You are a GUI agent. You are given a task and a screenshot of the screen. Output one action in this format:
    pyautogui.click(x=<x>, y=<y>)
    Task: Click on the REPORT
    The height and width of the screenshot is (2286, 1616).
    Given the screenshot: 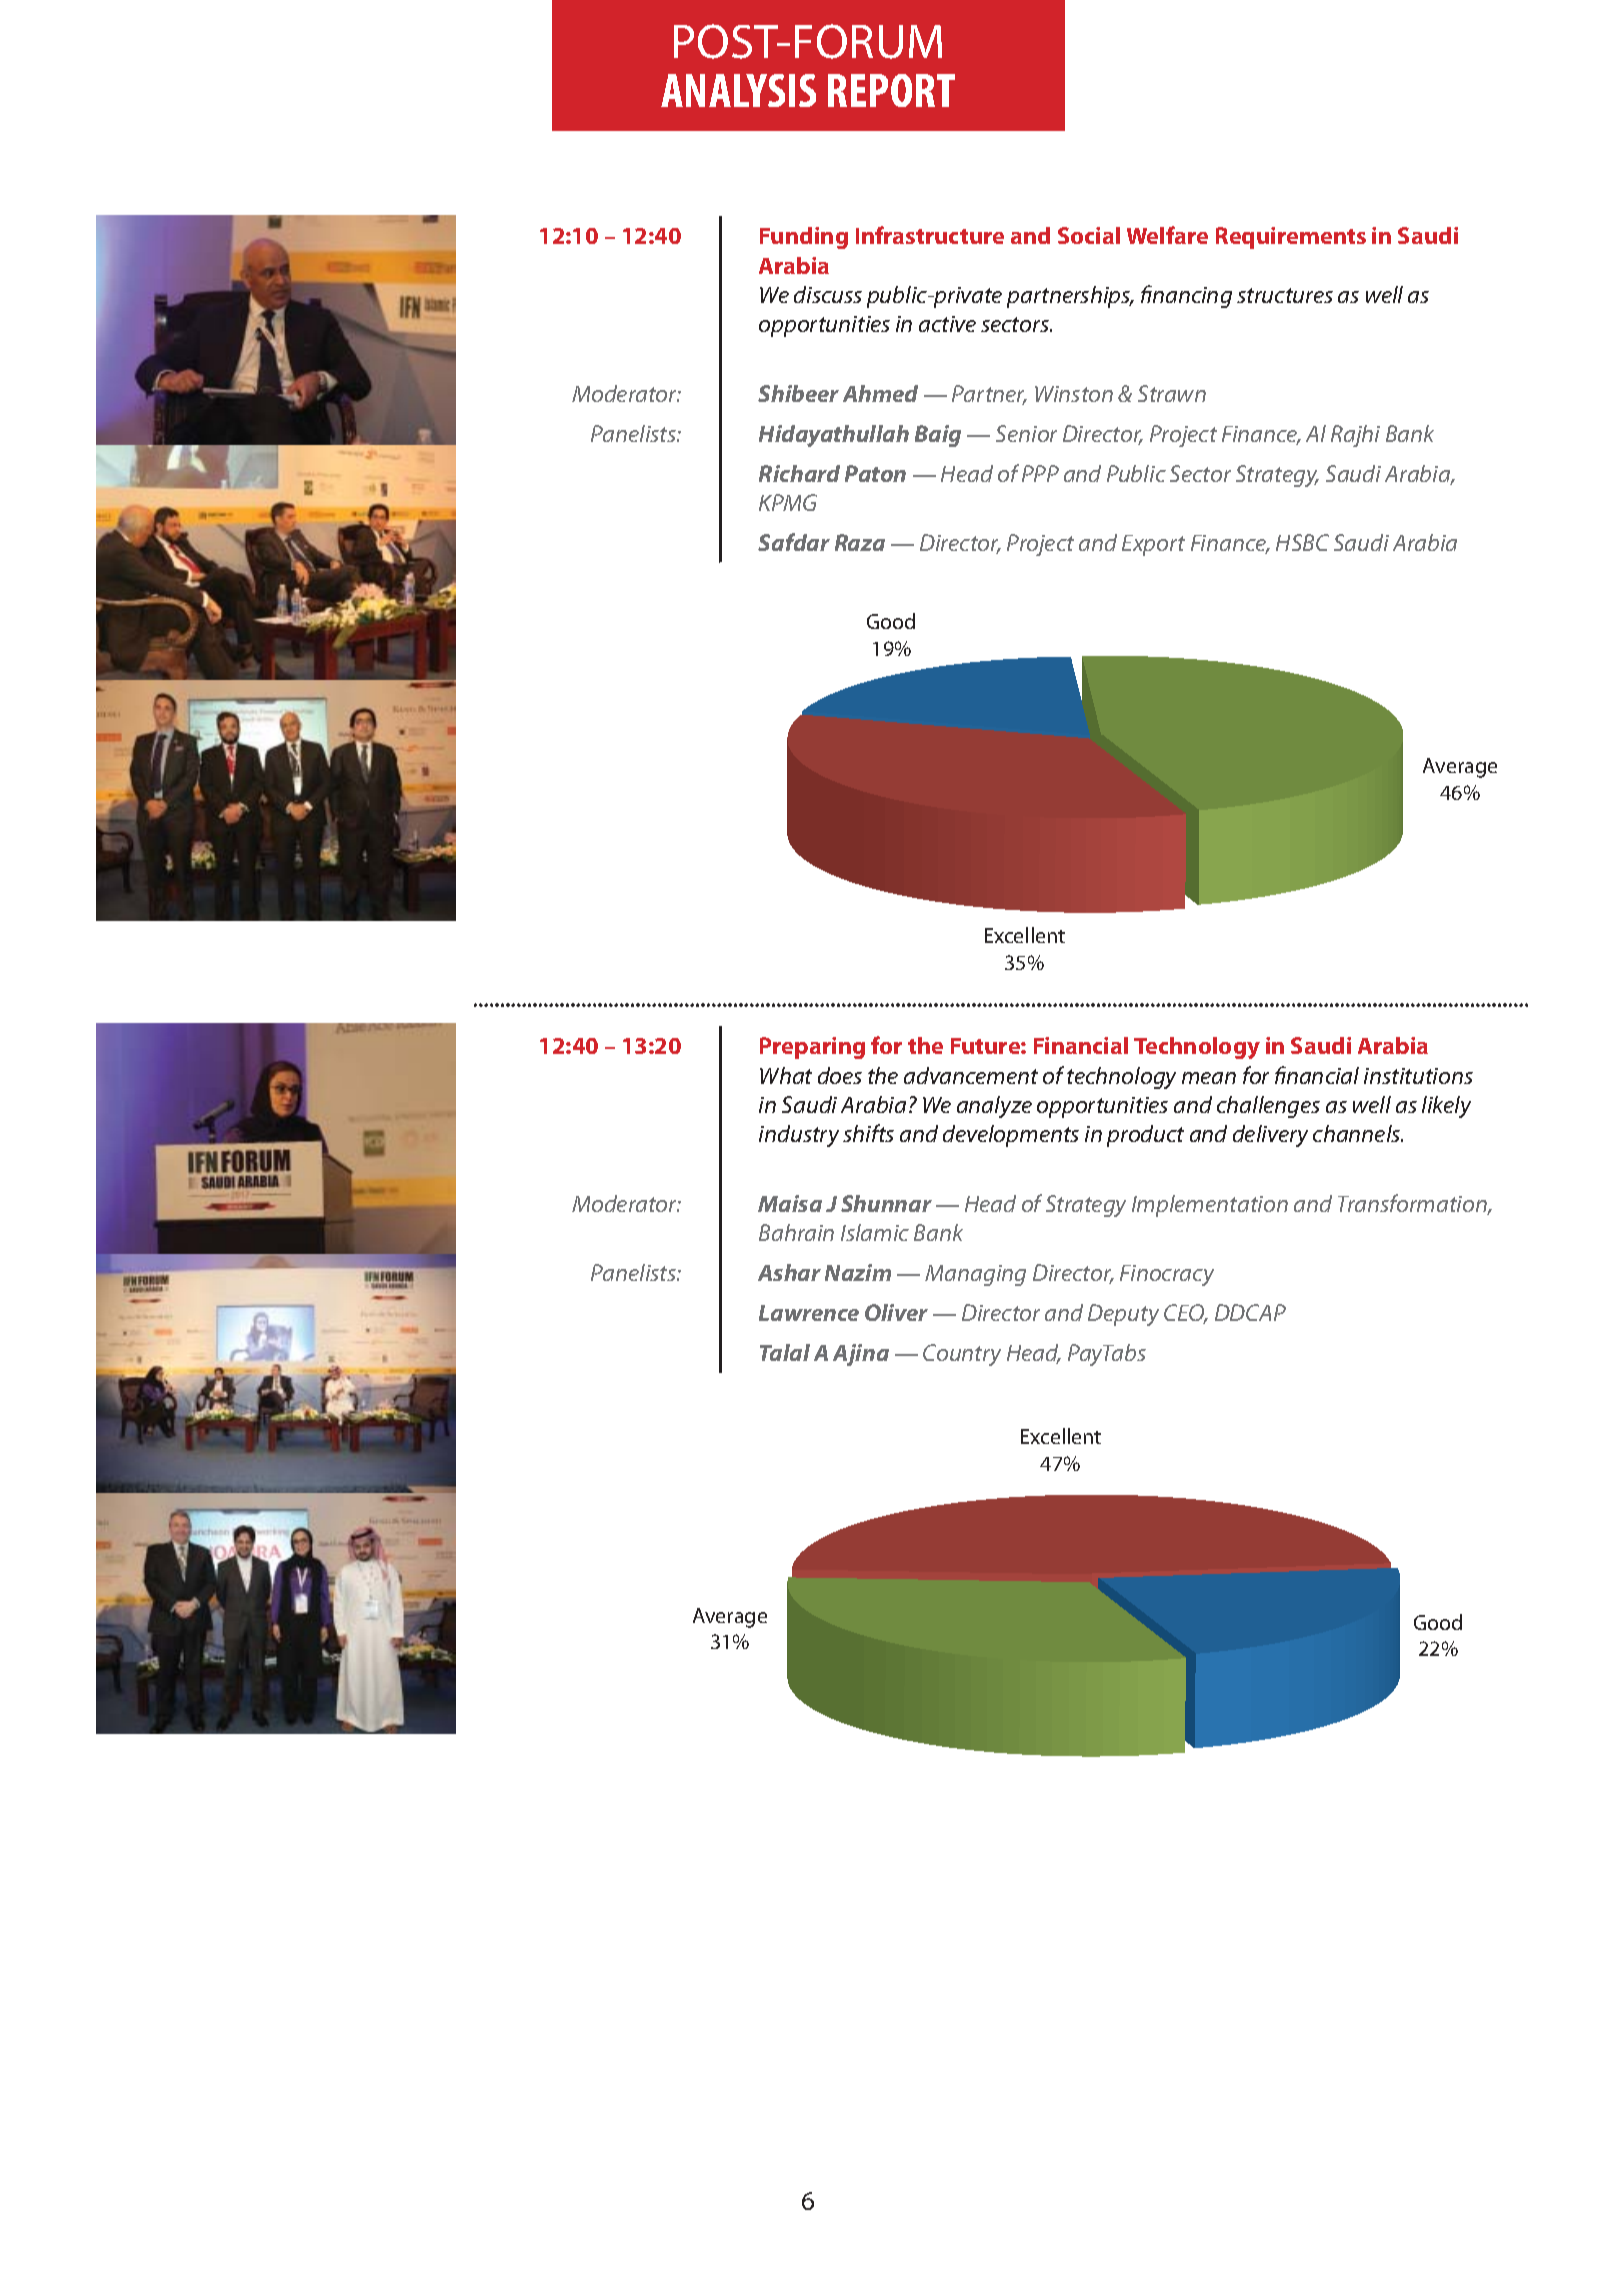 What is the action you would take?
    pyautogui.click(x=891, y=90)
